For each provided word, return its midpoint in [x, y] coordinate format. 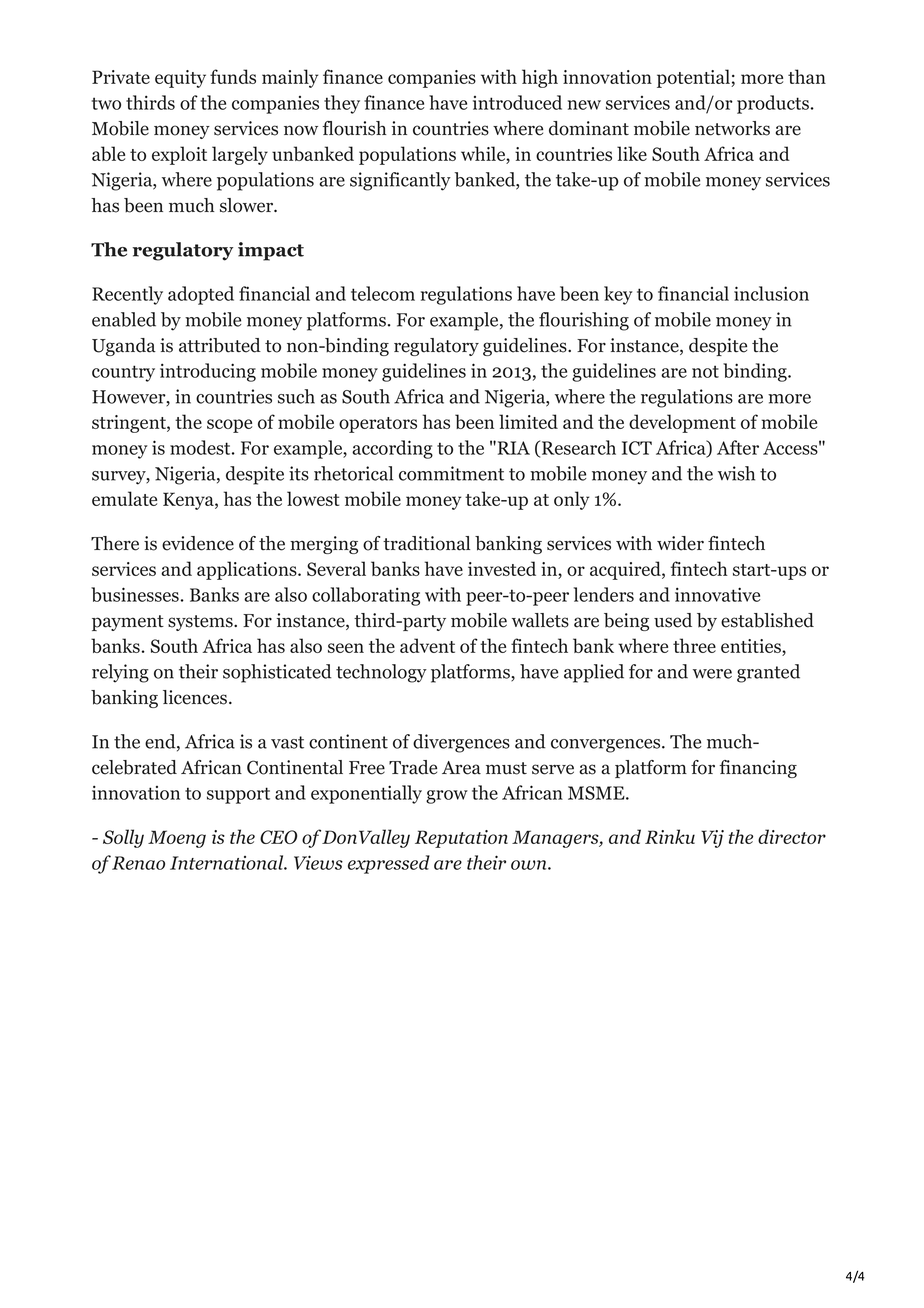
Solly [123, 838]
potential [694, 78]
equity [180, 79]
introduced [517, 102]
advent [427, 645]
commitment [451, 473]
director [792, 836]
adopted [201, 295]
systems [201, 623]
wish [736, 473]
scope [229, 426]
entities [752, 646]
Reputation [461, 839]
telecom [383, 293]
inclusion [771, 293]
